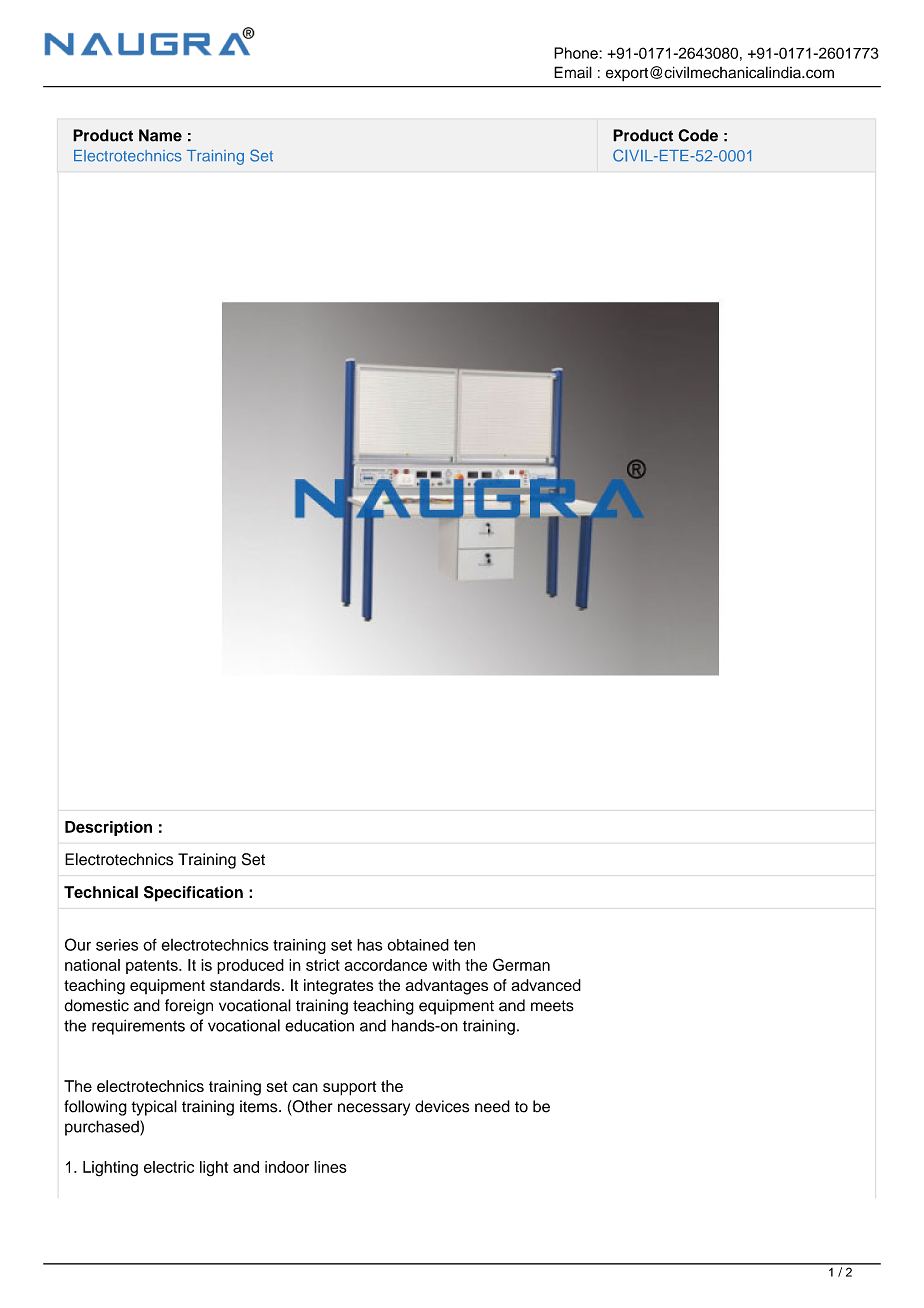  Describe the element at coordinates (573, 72) in the page. I see `Email` at that location.
